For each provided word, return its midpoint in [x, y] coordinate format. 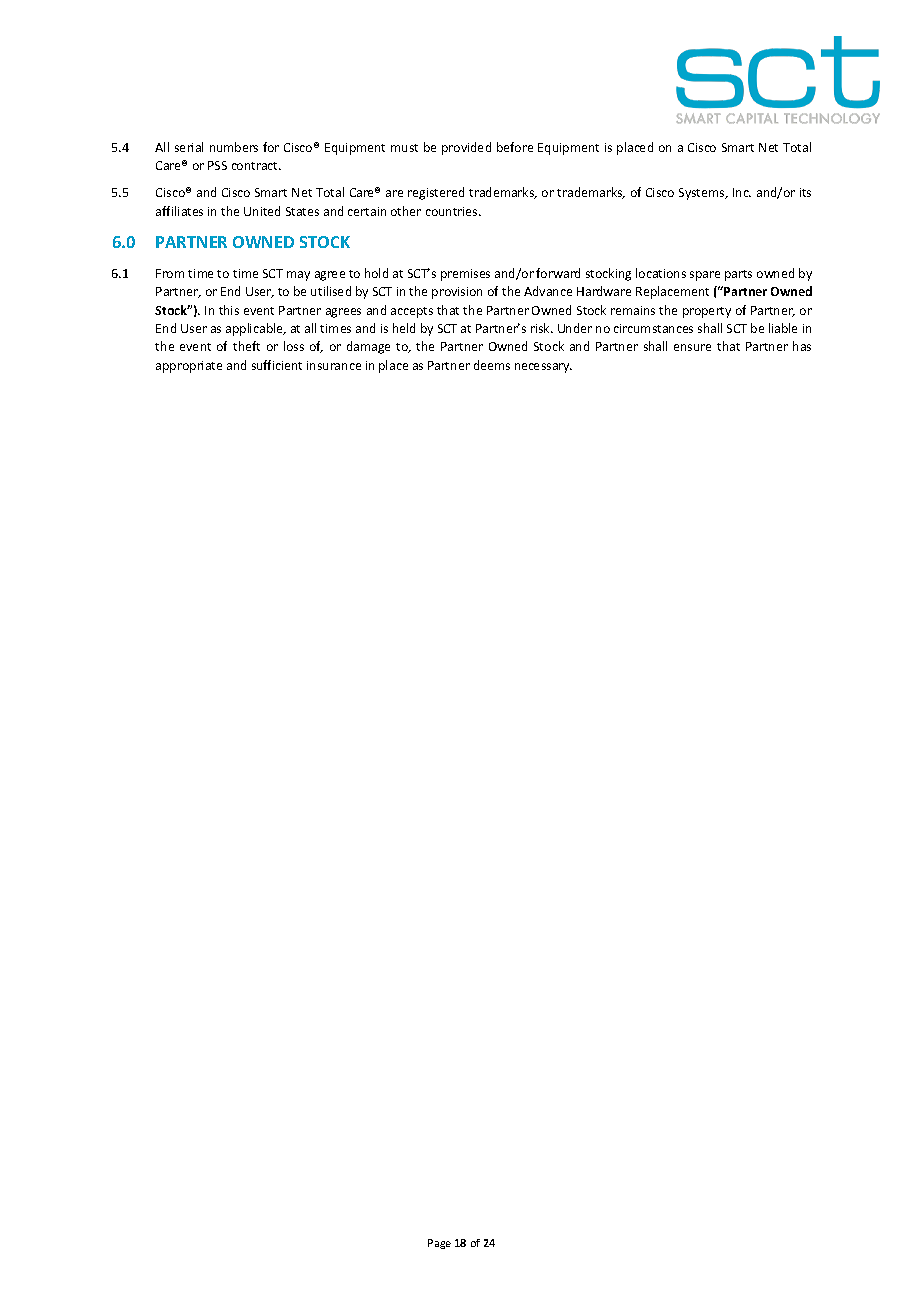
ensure [692, 347]
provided [466, 148]
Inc [742, 192]
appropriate [189, 367]
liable [783, 328]
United [262, 211]
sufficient [277, 365]
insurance [334, 365]
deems [492, 365]
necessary [543, 368]
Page [439, 1244]
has [802, 346]
